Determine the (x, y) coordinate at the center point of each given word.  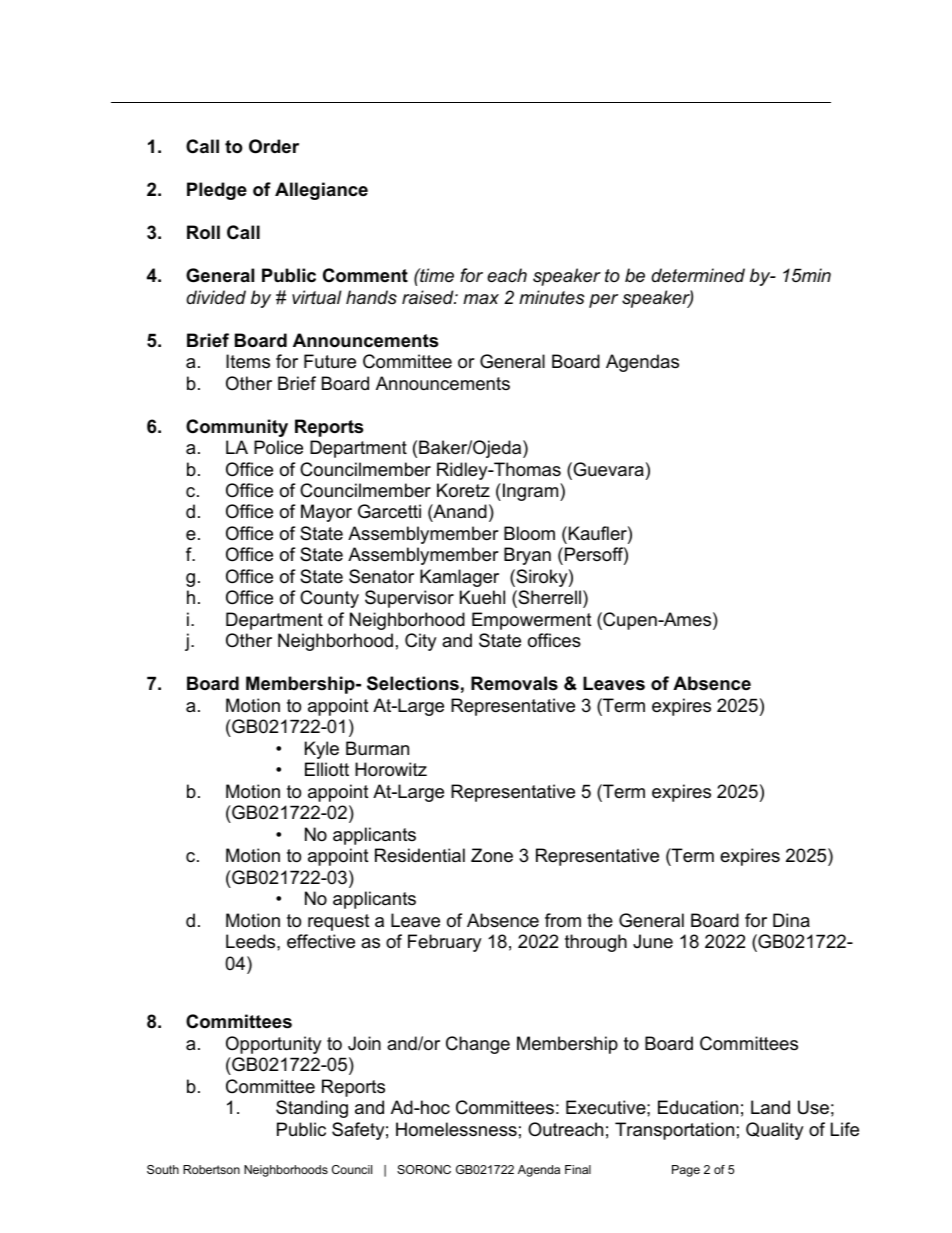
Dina (791, 920)
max (481, 299)
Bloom (529, 533)
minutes (552, 297)
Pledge (217, 191)
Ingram (532, 492)
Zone (492, 855)
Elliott (327, 769)
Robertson (211, 1169)
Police (278, 447)
